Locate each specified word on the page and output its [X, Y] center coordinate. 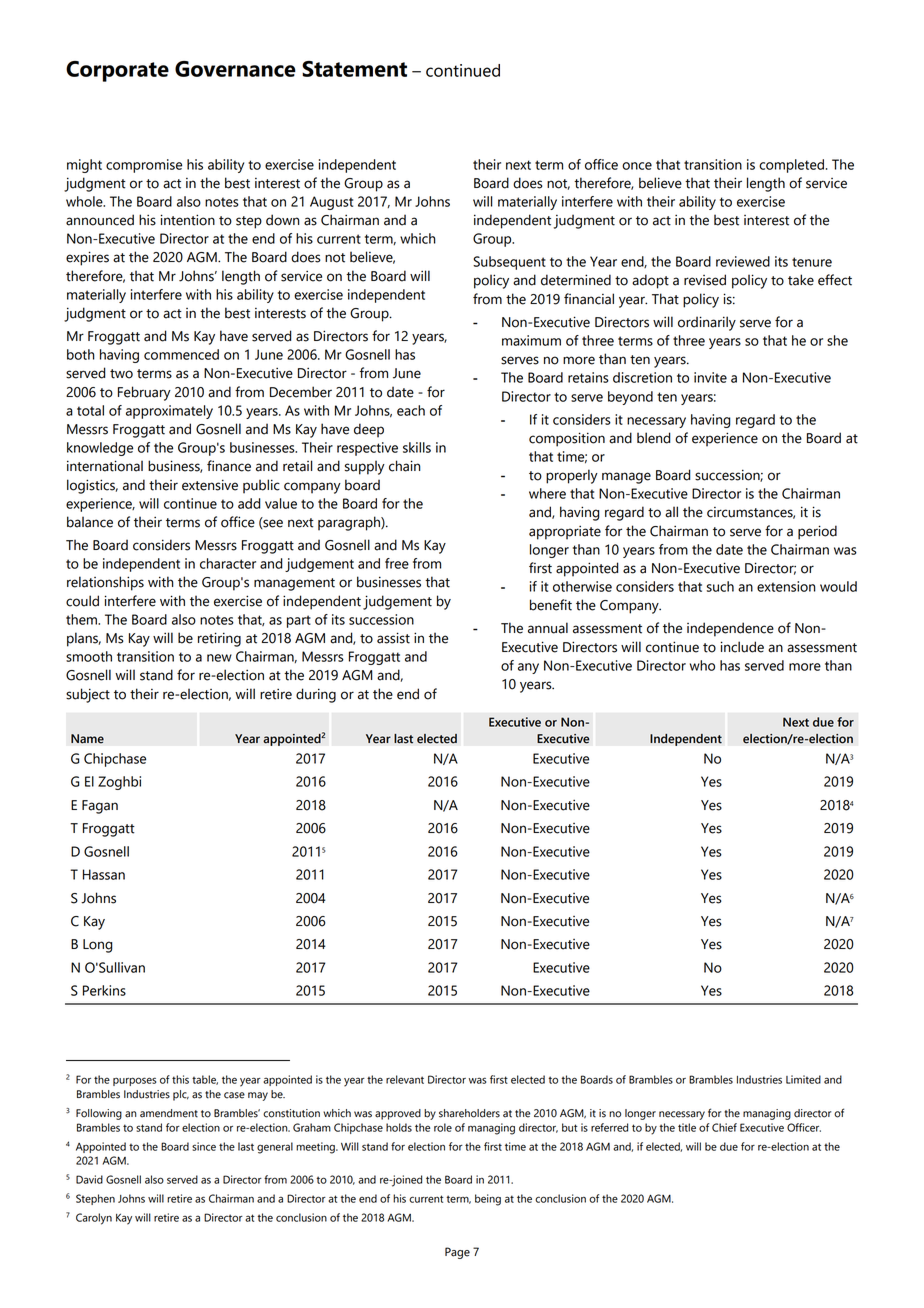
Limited [803, 1079]
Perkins [104, 990]
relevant [405, 1079]
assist [393, 638]
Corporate [117, 71]
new [219, 658]
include [742, 647]
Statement [354, 69]
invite [710, 377]
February [144, 393]
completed [791, 166]
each [411, 410]
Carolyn [94, 1219]
